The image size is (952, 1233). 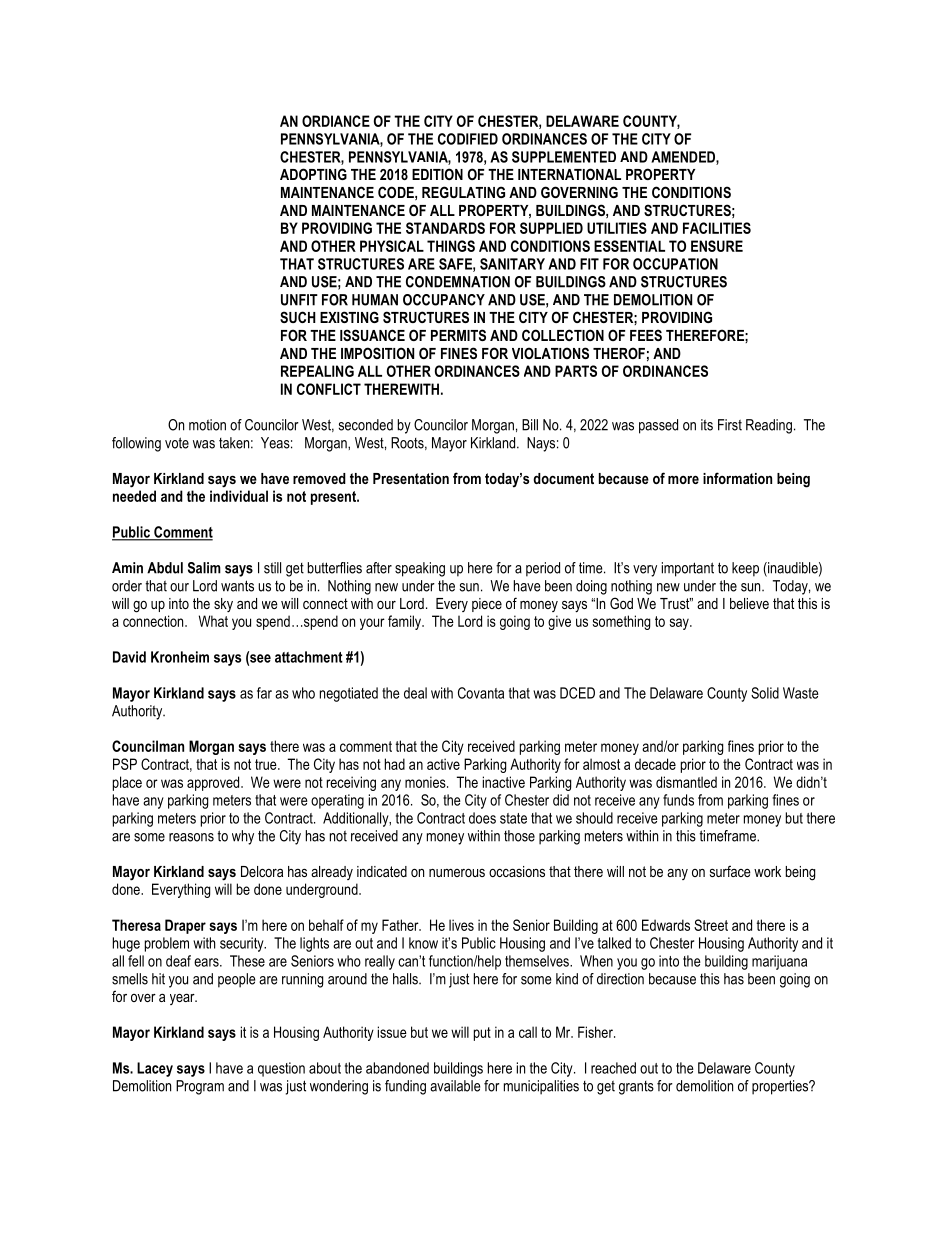 I want to click on ADOPTING, so click(x=313, y=174).
